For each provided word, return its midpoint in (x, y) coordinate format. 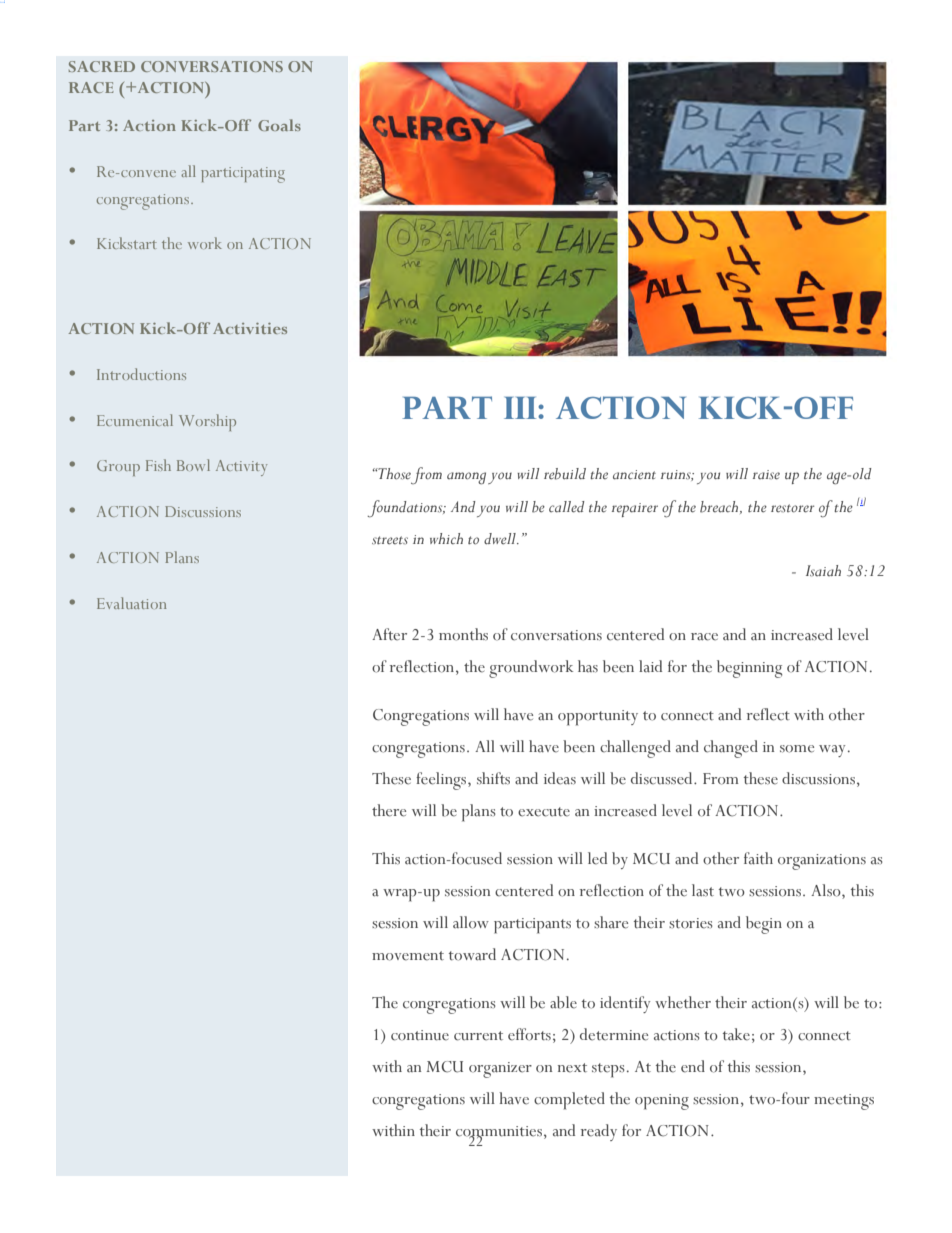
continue (420, 1035)
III (521, 408)
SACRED (102, 66)
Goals (279, 125)
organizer (500, 1070)
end (693, 1066)
